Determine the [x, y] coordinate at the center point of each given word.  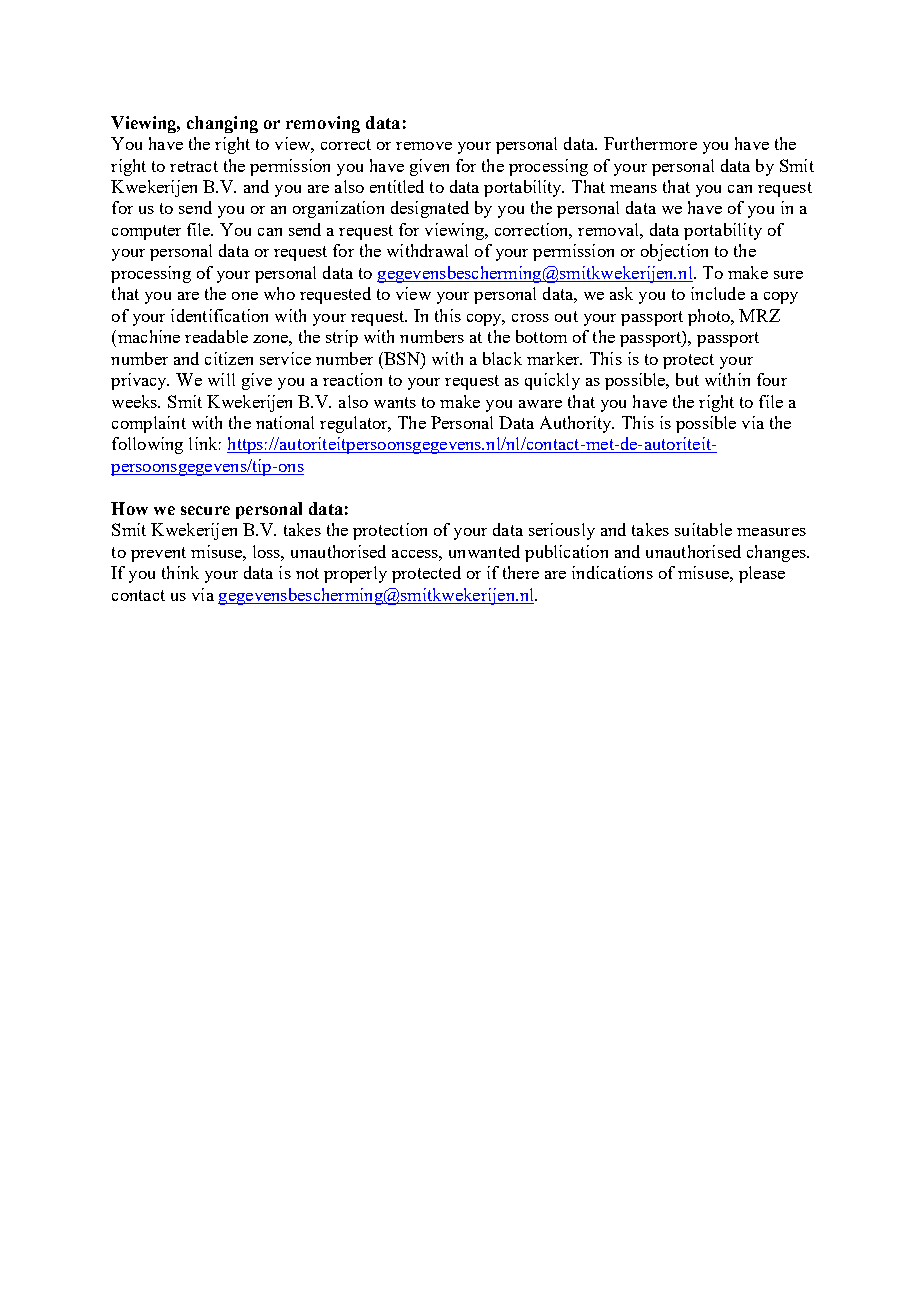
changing [222, 124]
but [687, 379]
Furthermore [650, 143]
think [180, 572]
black [502, 358]
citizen [229, 358]
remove [424, 146]
